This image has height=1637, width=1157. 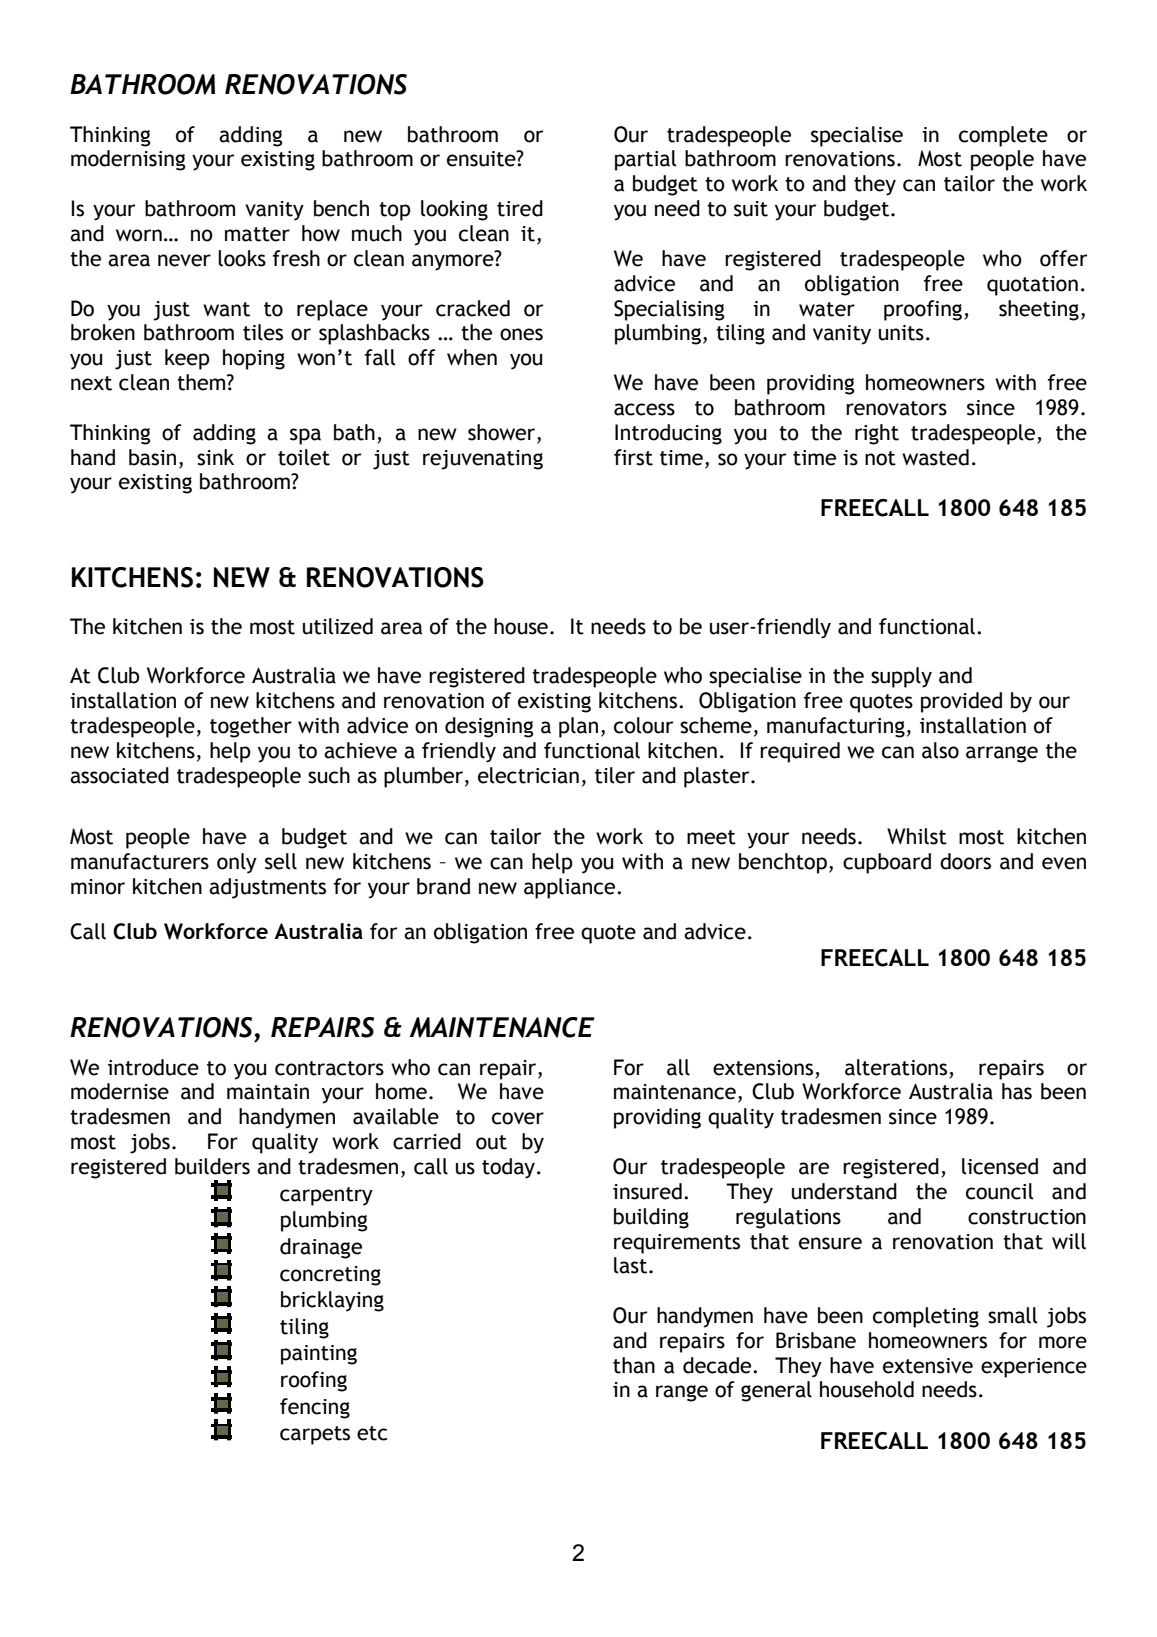 I want to click on fencing, so click(x=315, y=1408).
